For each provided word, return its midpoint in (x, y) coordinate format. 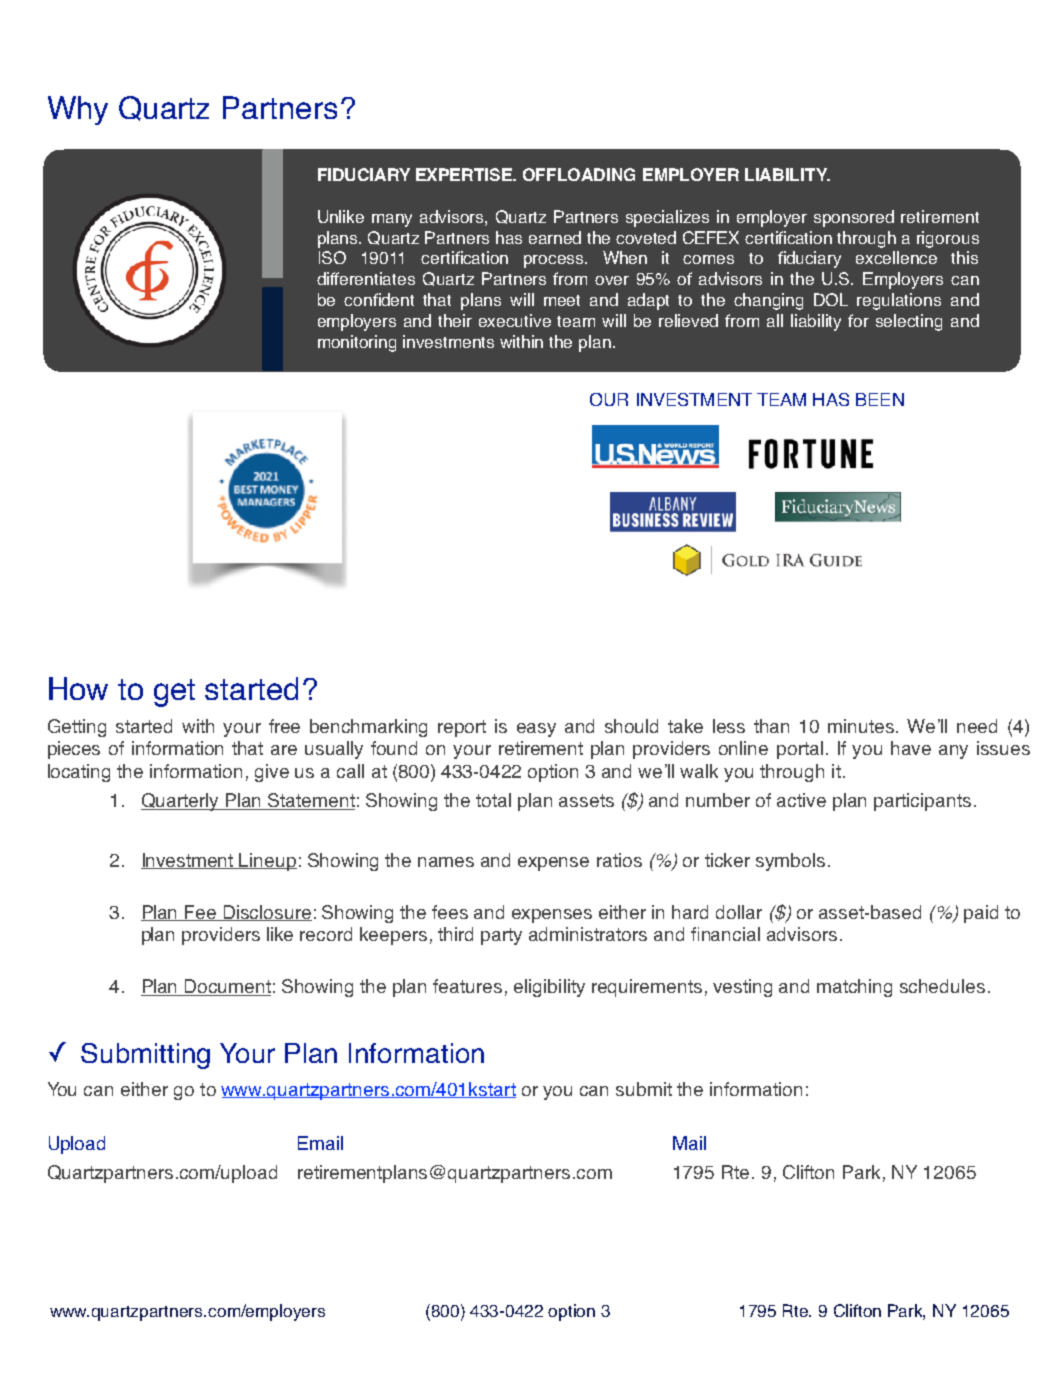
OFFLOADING (579, 174)
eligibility (549, 988)
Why (78, 110)
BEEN (880, 399)
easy (536, 730)
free (284, 726)
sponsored (854, 218)
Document (227, 987)
